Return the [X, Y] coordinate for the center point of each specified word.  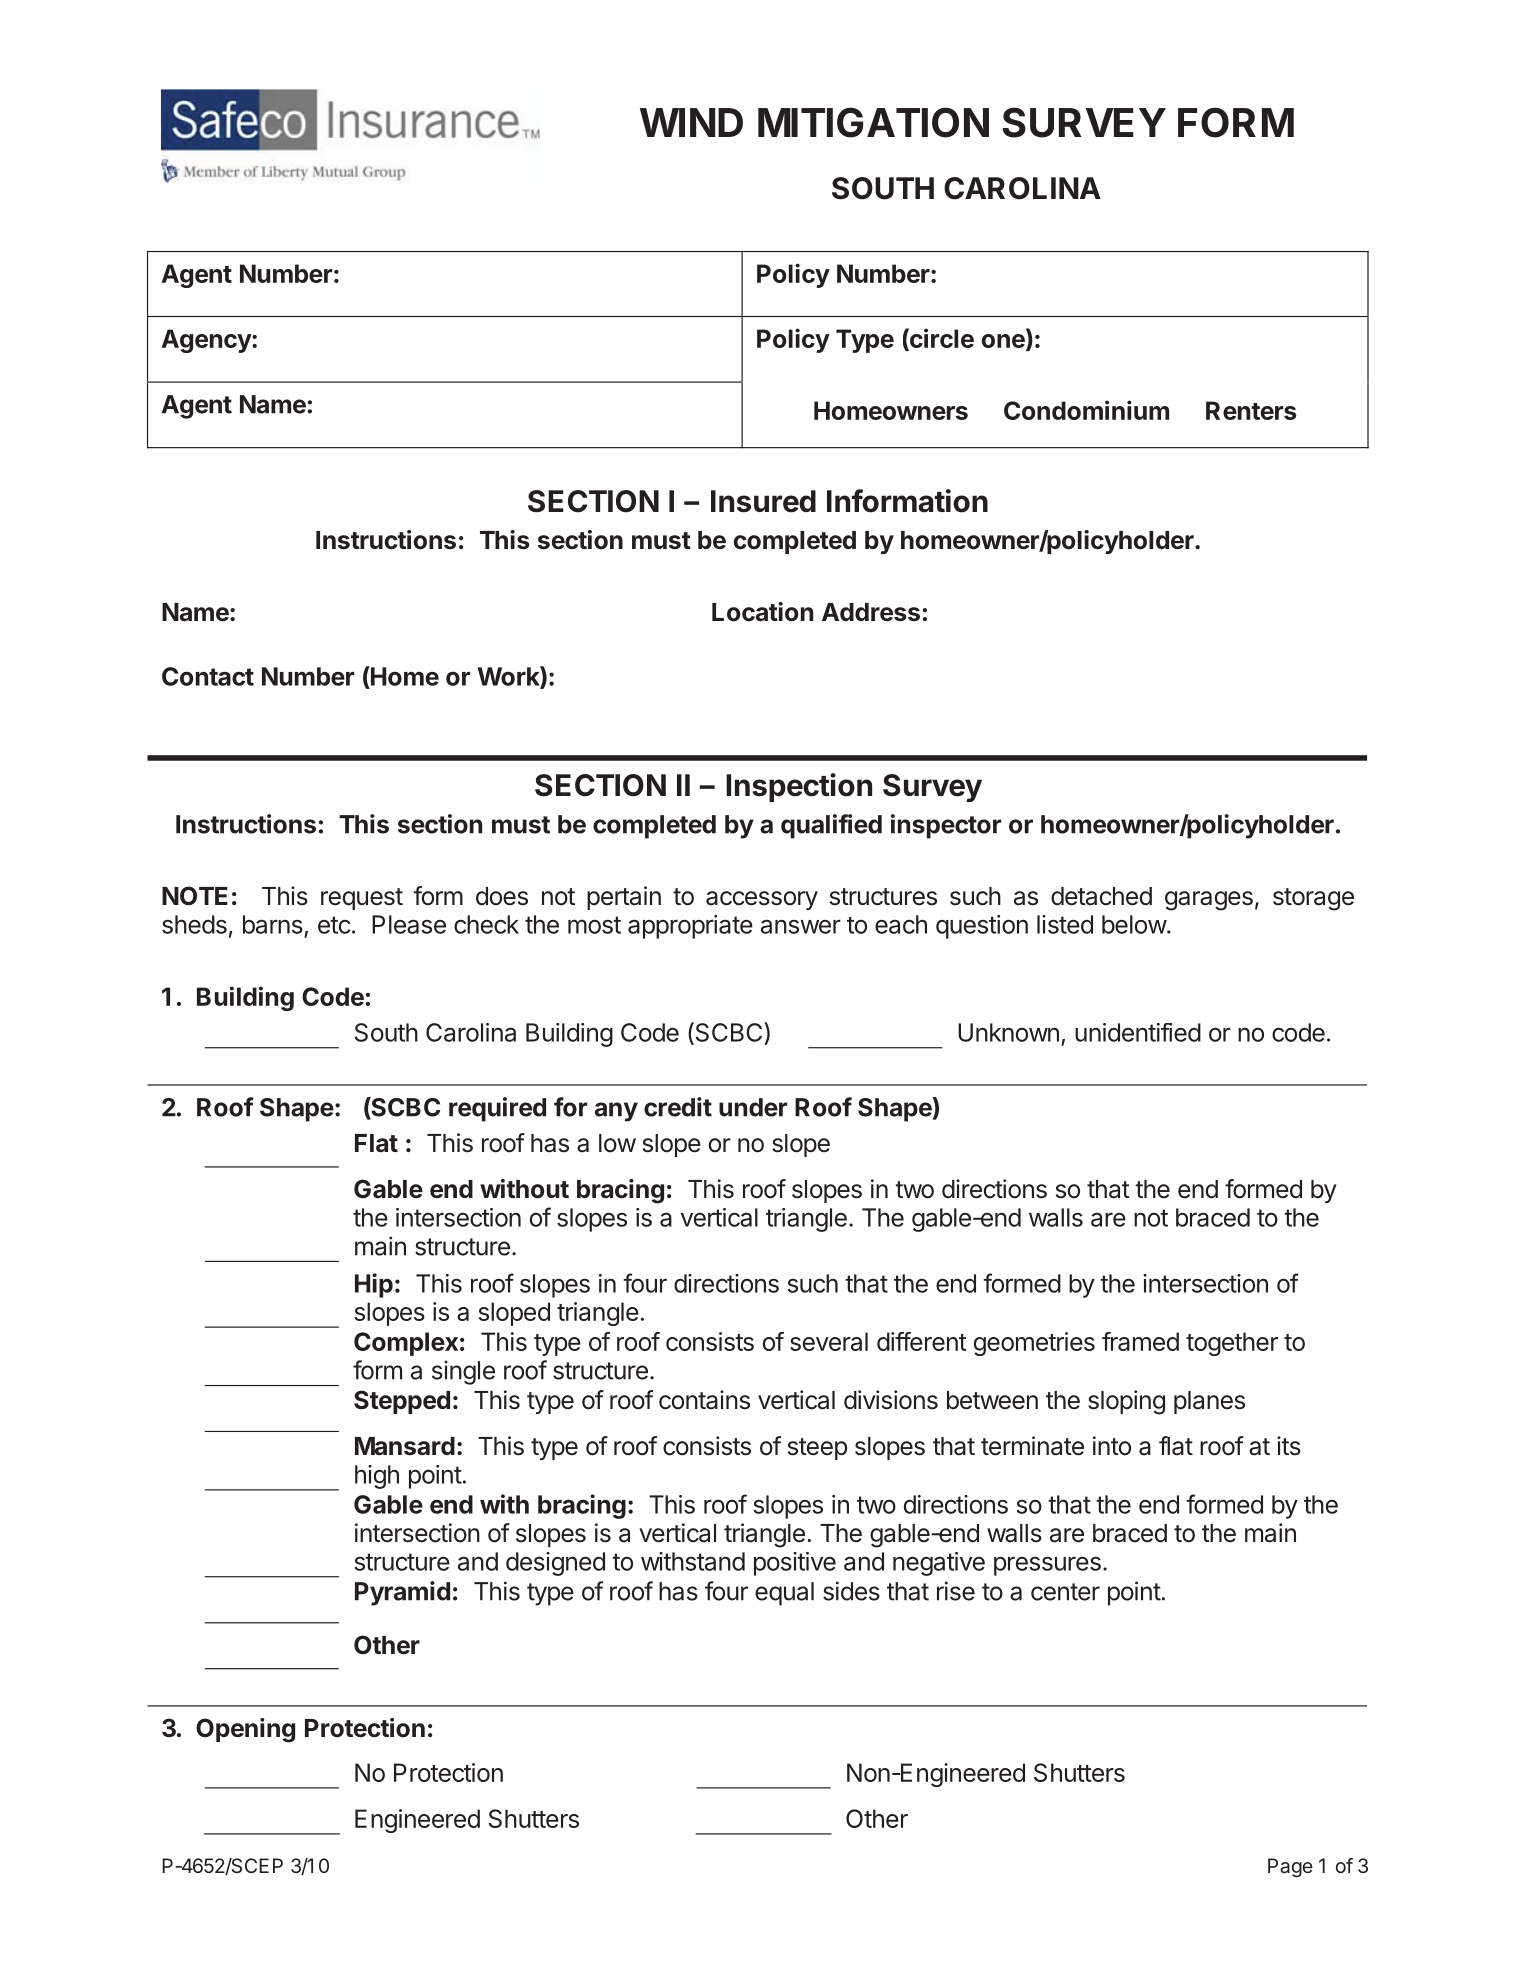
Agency [207, 341]
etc [334, 925]
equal [784, 1594]
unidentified [1138, 1032]
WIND [691, 122]
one [1004, 342]
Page [1290, 1868]
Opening [245, 1730]
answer [801, 926]
